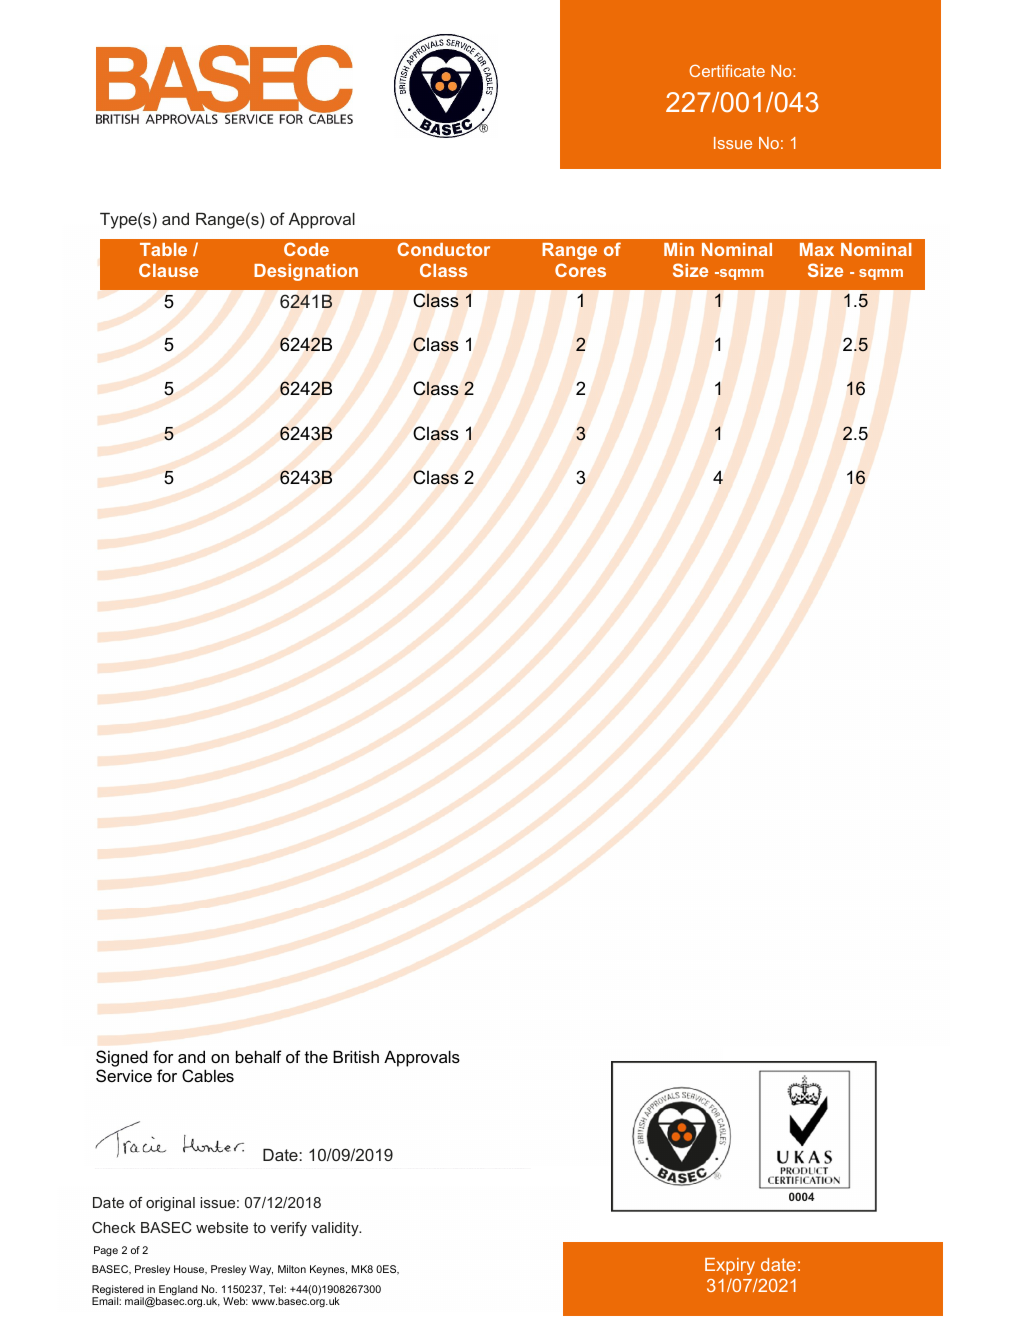 The width and height of the screenshot is (1025, 1326). What do you see at coordinates (730, 1266) in the screenshot?
I see `Expiry` at bounding box center [730, 1266].
